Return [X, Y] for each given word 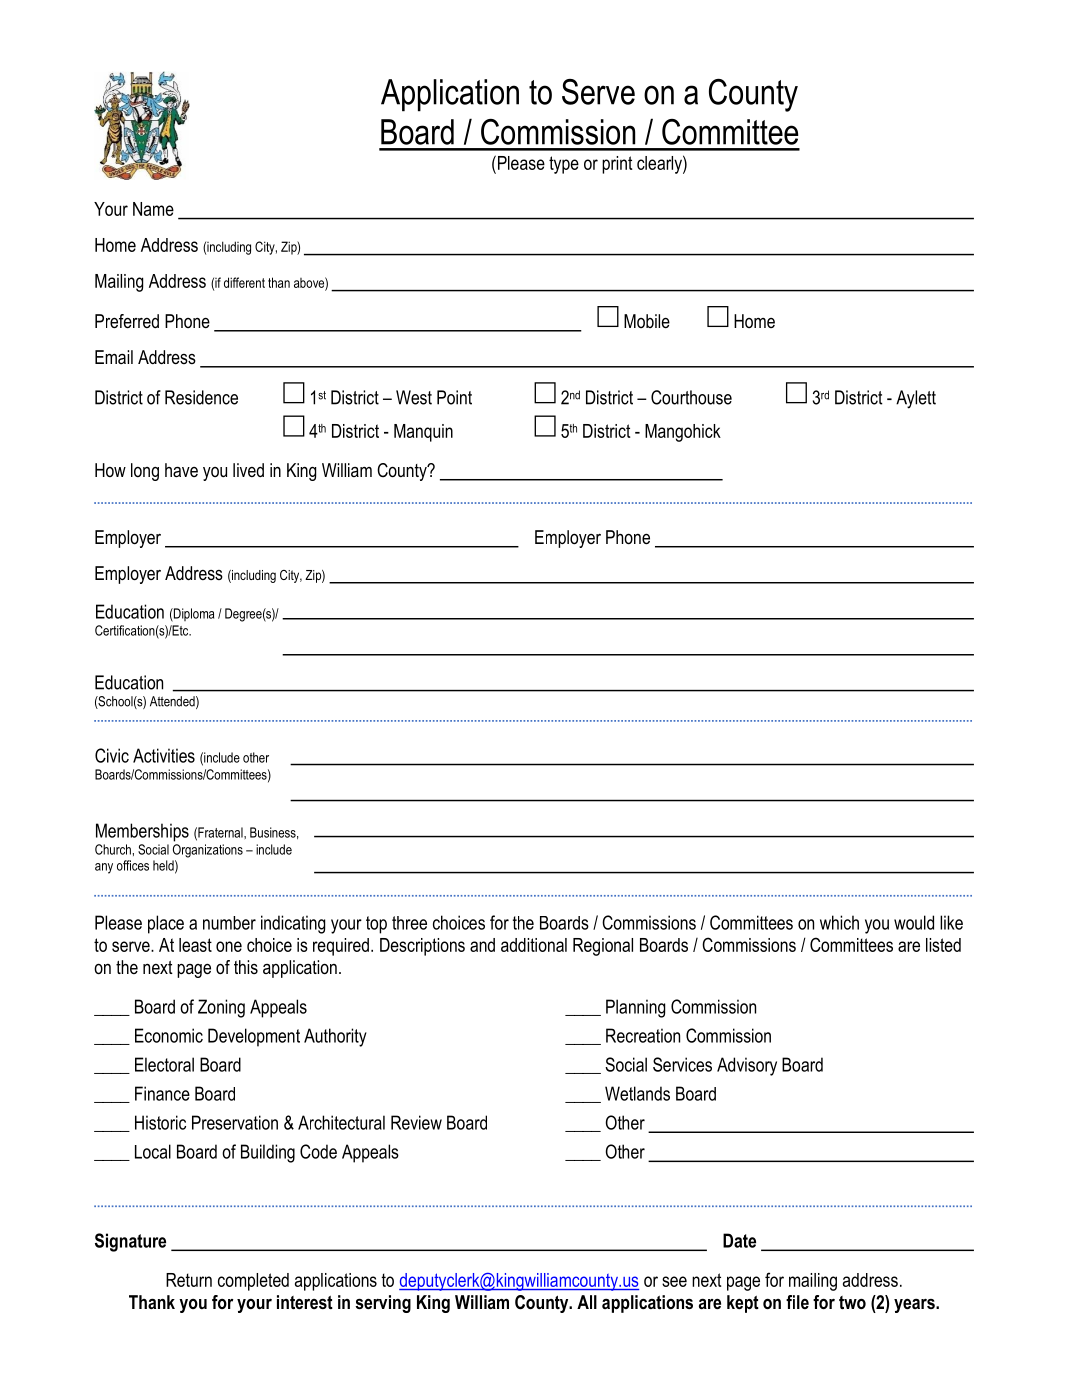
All [587, 1302]
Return [189, 1280]
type [564, 165]
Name [153, 209]
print [617, 165]
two [852, 1302]
